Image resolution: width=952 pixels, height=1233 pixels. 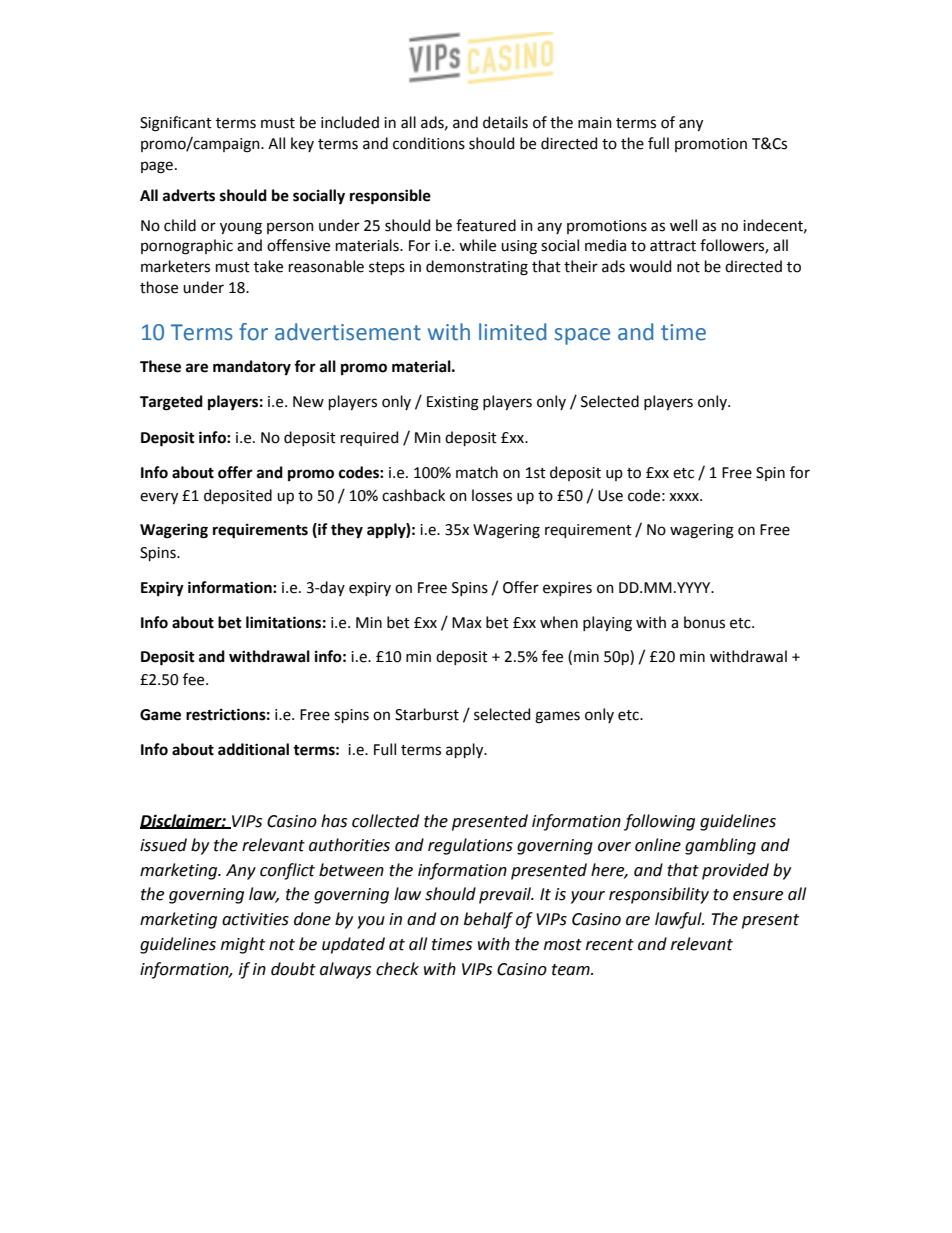 I want to click on behalf, so click(x=488, y=920).
